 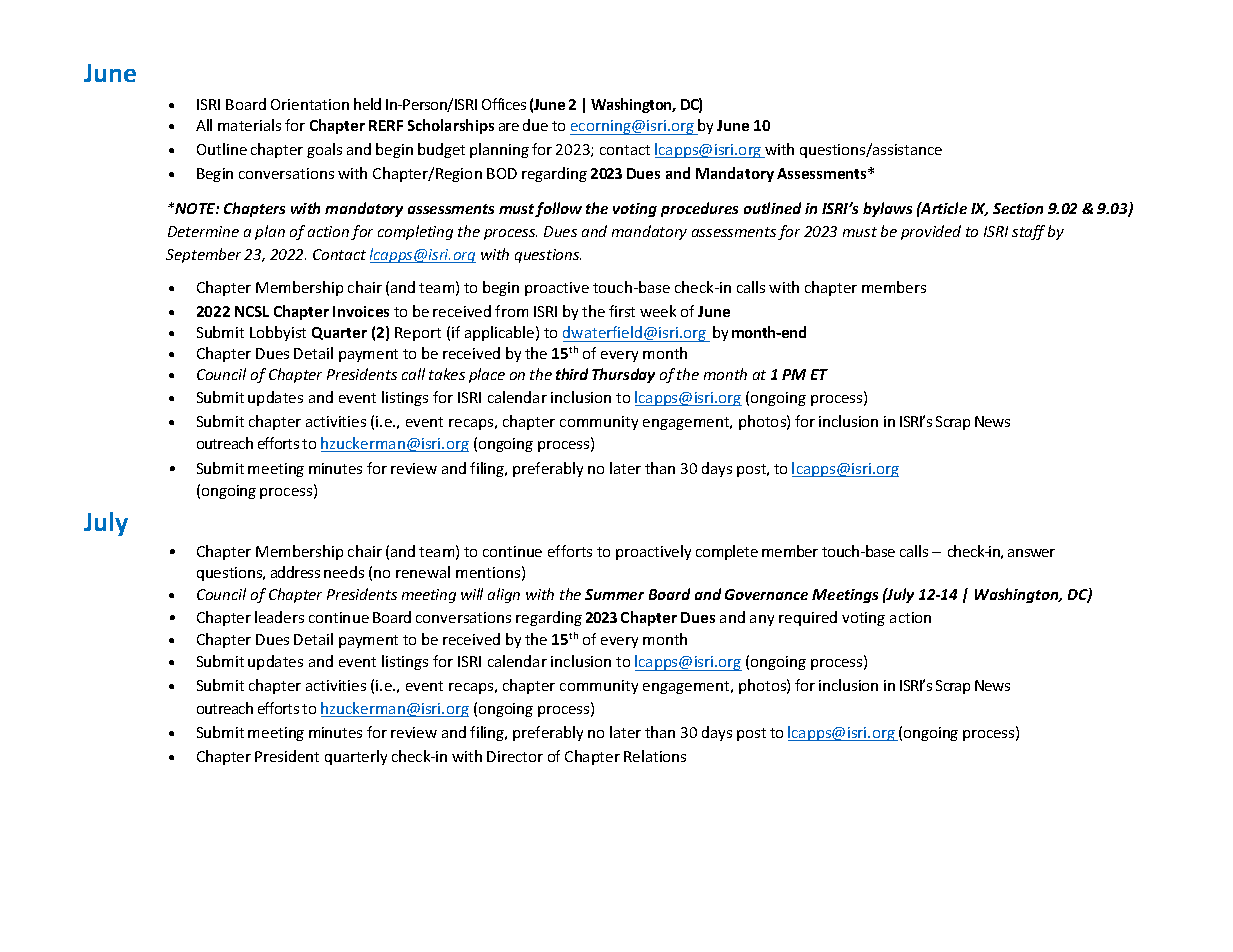 What do you see at coordinates (447, 374) in the screenshot?
I see `takes` at bounding box center [447, 374].
